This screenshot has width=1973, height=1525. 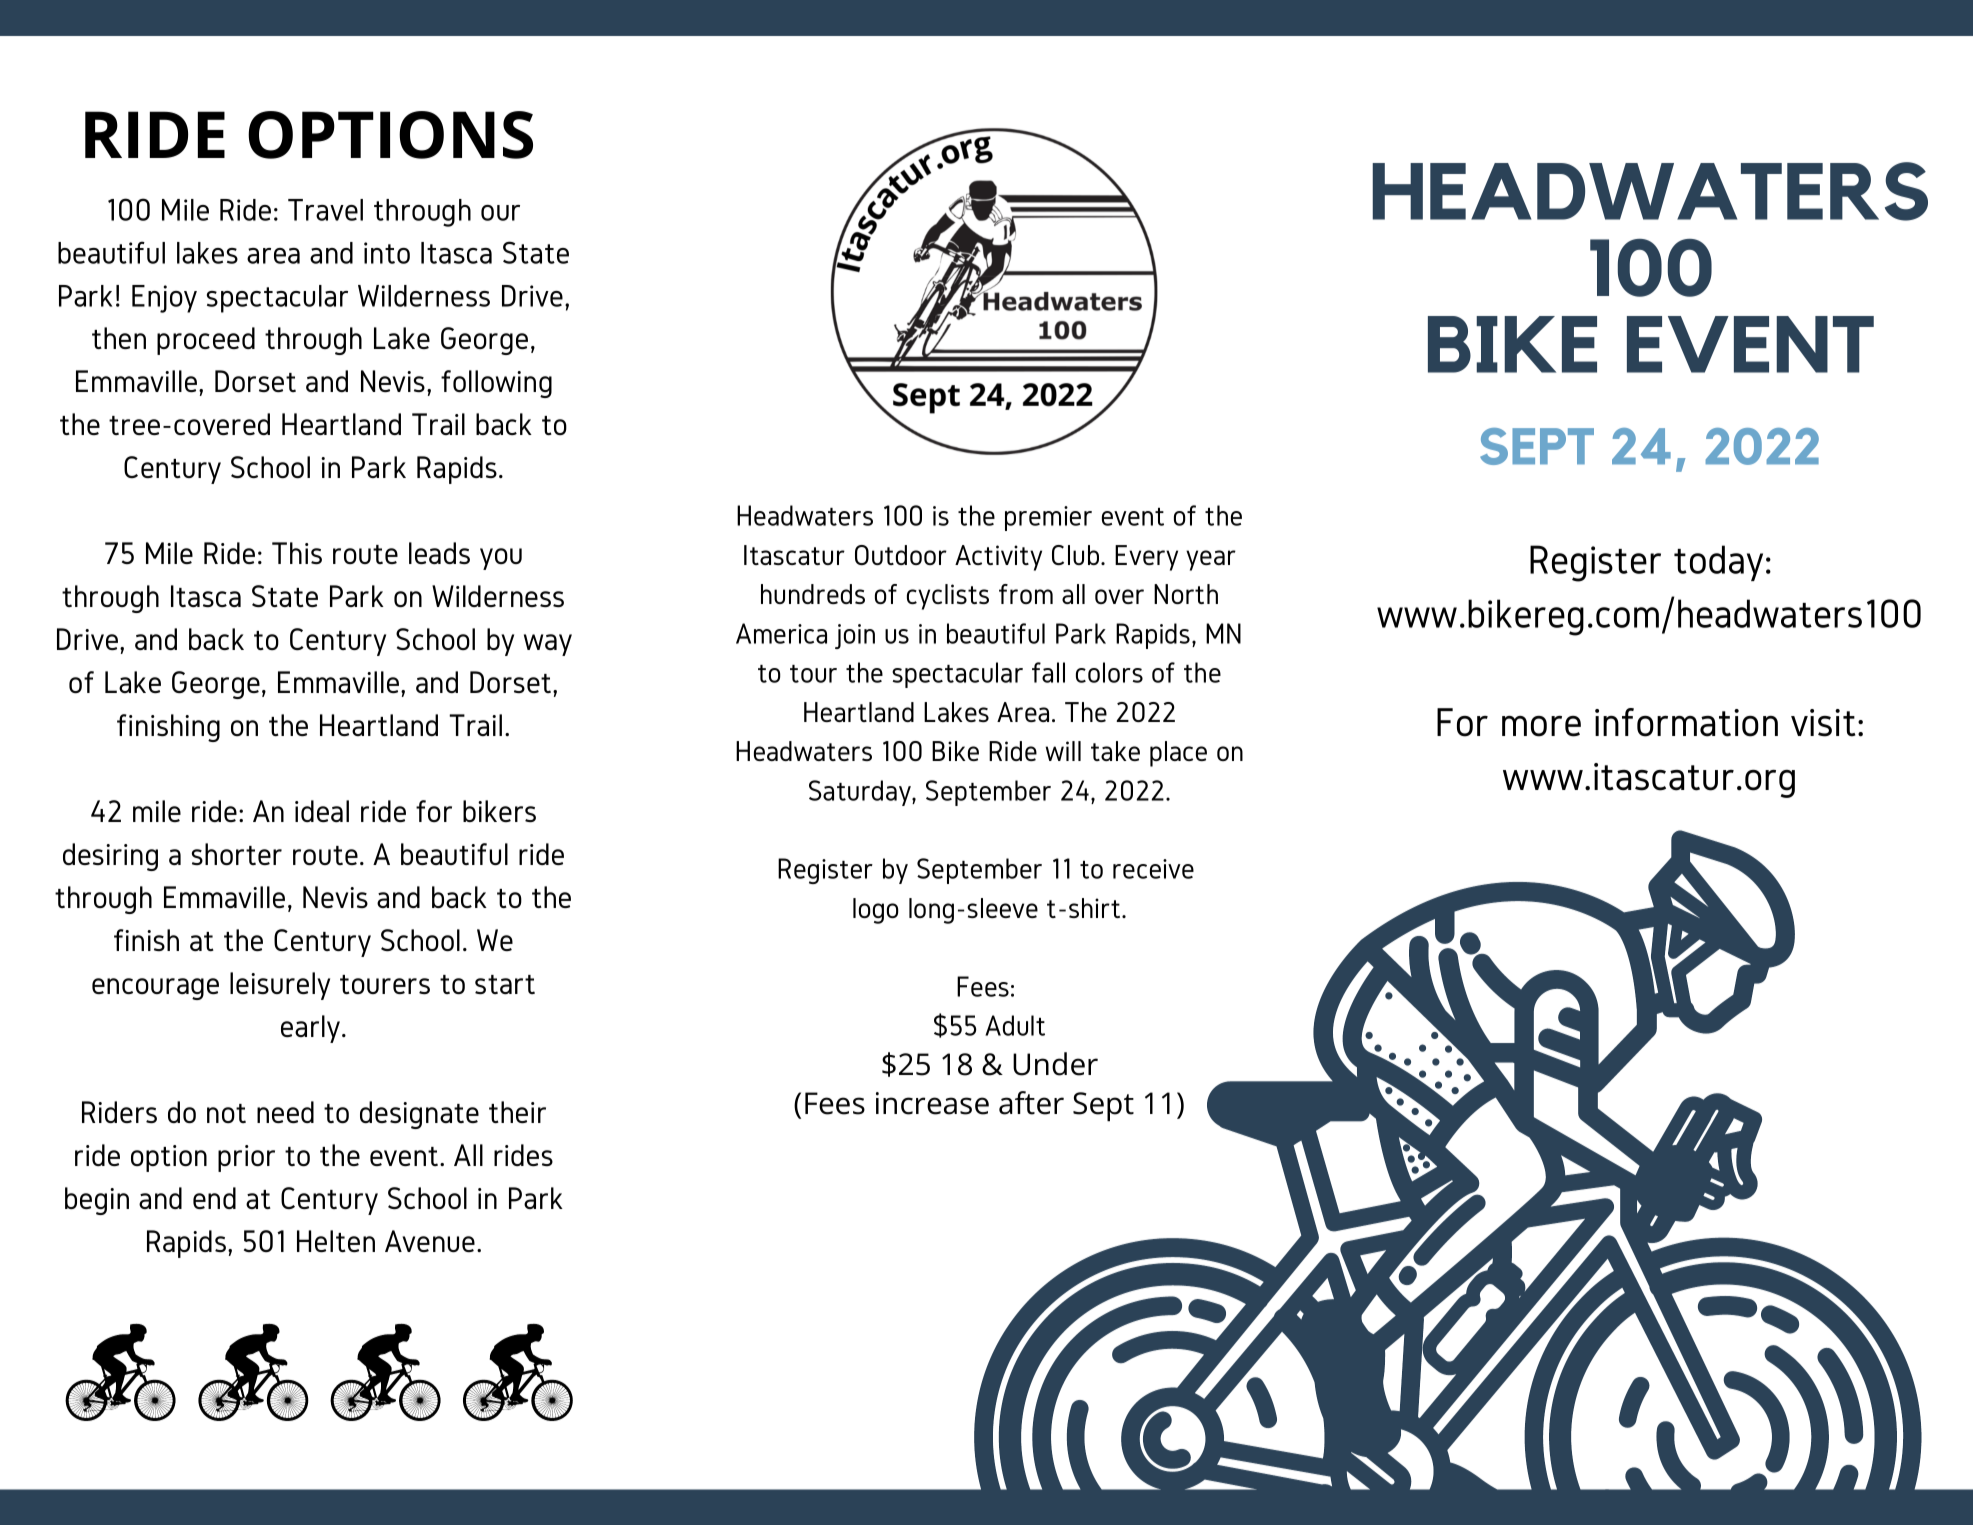 What do you see at coordinates (1211, 560) in the screenshot?
I see `year` at bounding box center [1211, 560].
